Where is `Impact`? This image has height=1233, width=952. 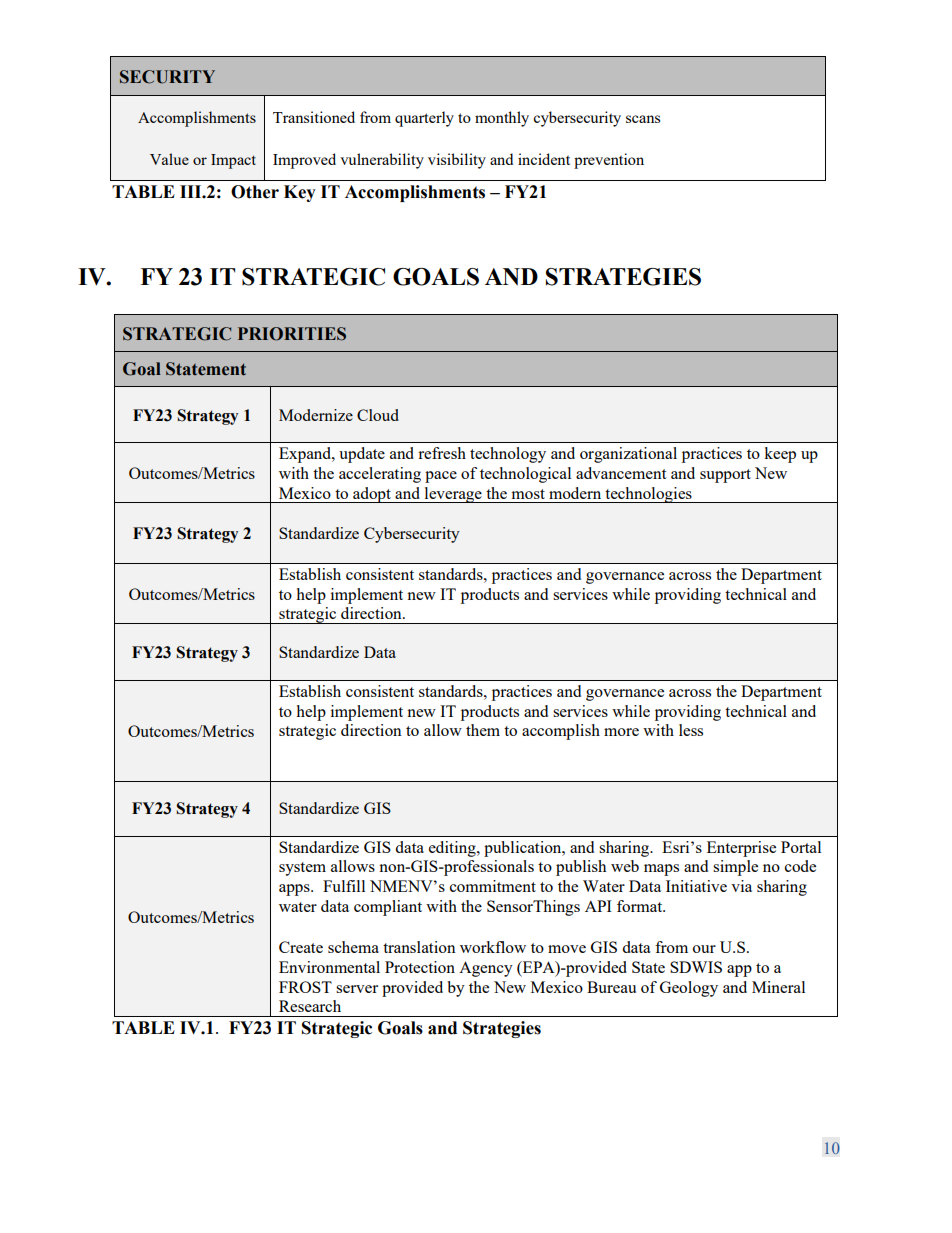 Impact is located at coordinates (233, 161).
